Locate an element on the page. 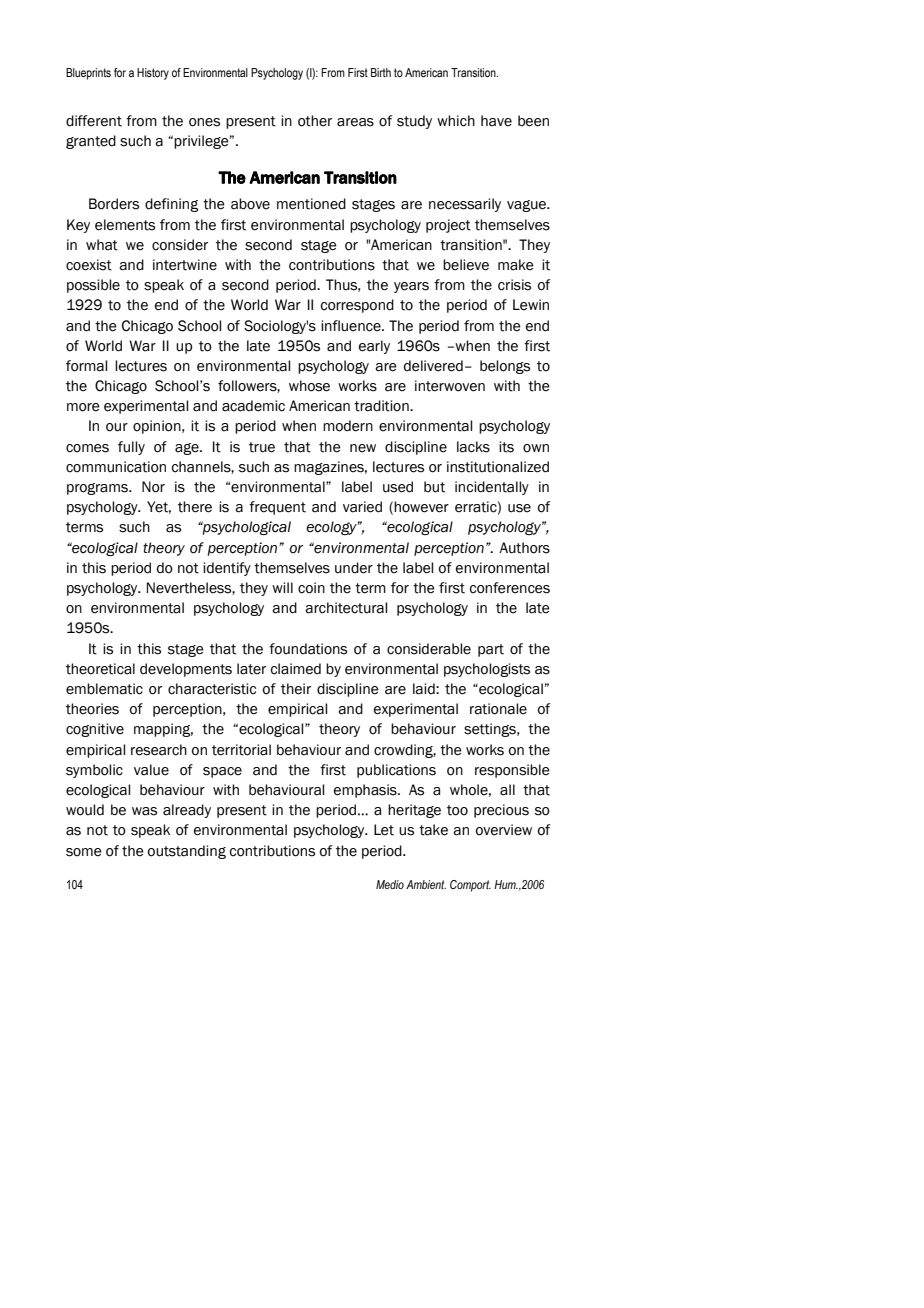 Image resolution: width=924 pixels, height=1308 pixels. Let is located at coordinates (384, 830).
